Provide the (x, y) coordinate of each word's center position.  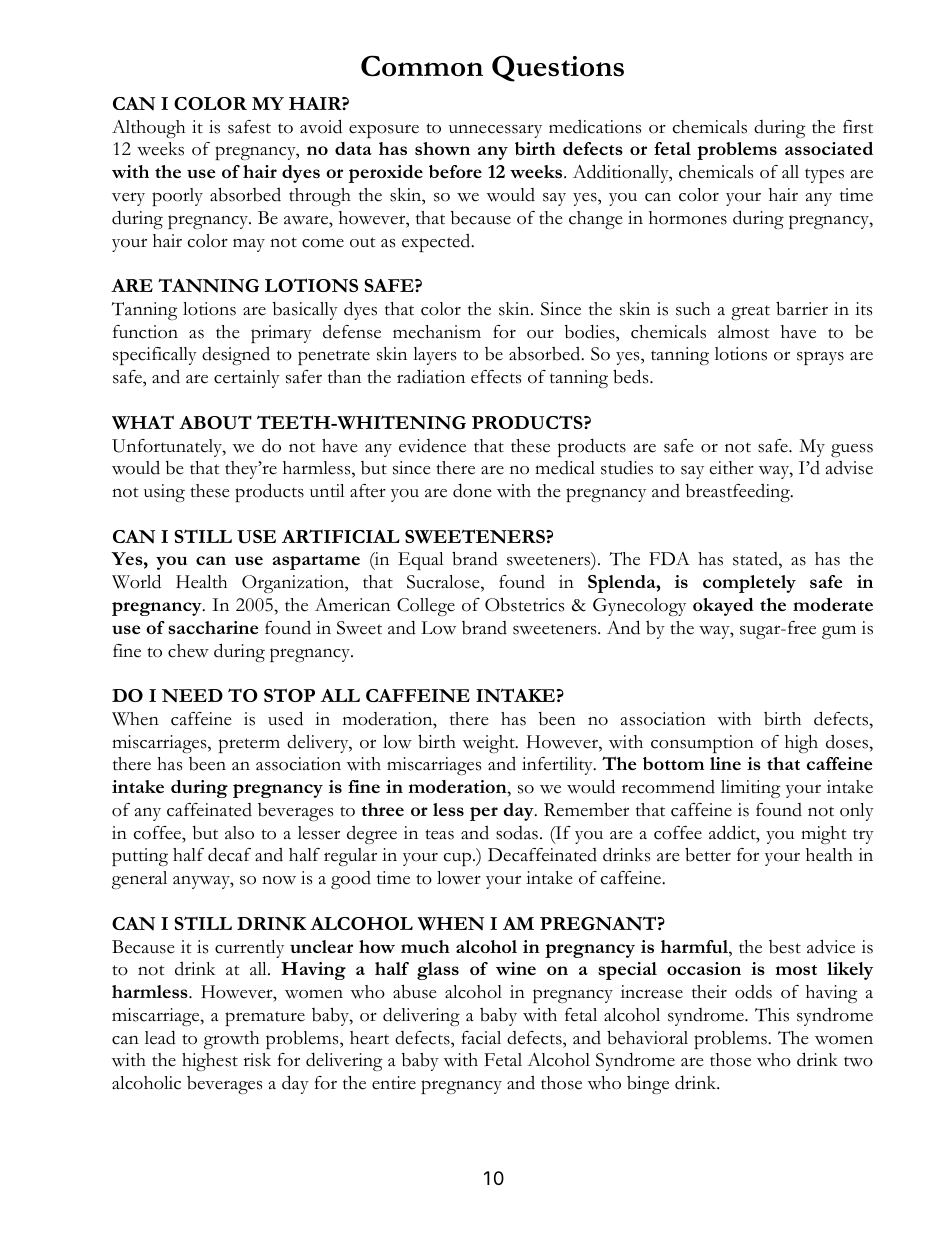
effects (496, 377)
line (725, 763)
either (731, 468)
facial (481, 1038)
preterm (249, 745)
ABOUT (215, 422)
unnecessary (495, 131)
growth (231, 1040)
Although (148, 129)
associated (829, 148)
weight (490, 744)
